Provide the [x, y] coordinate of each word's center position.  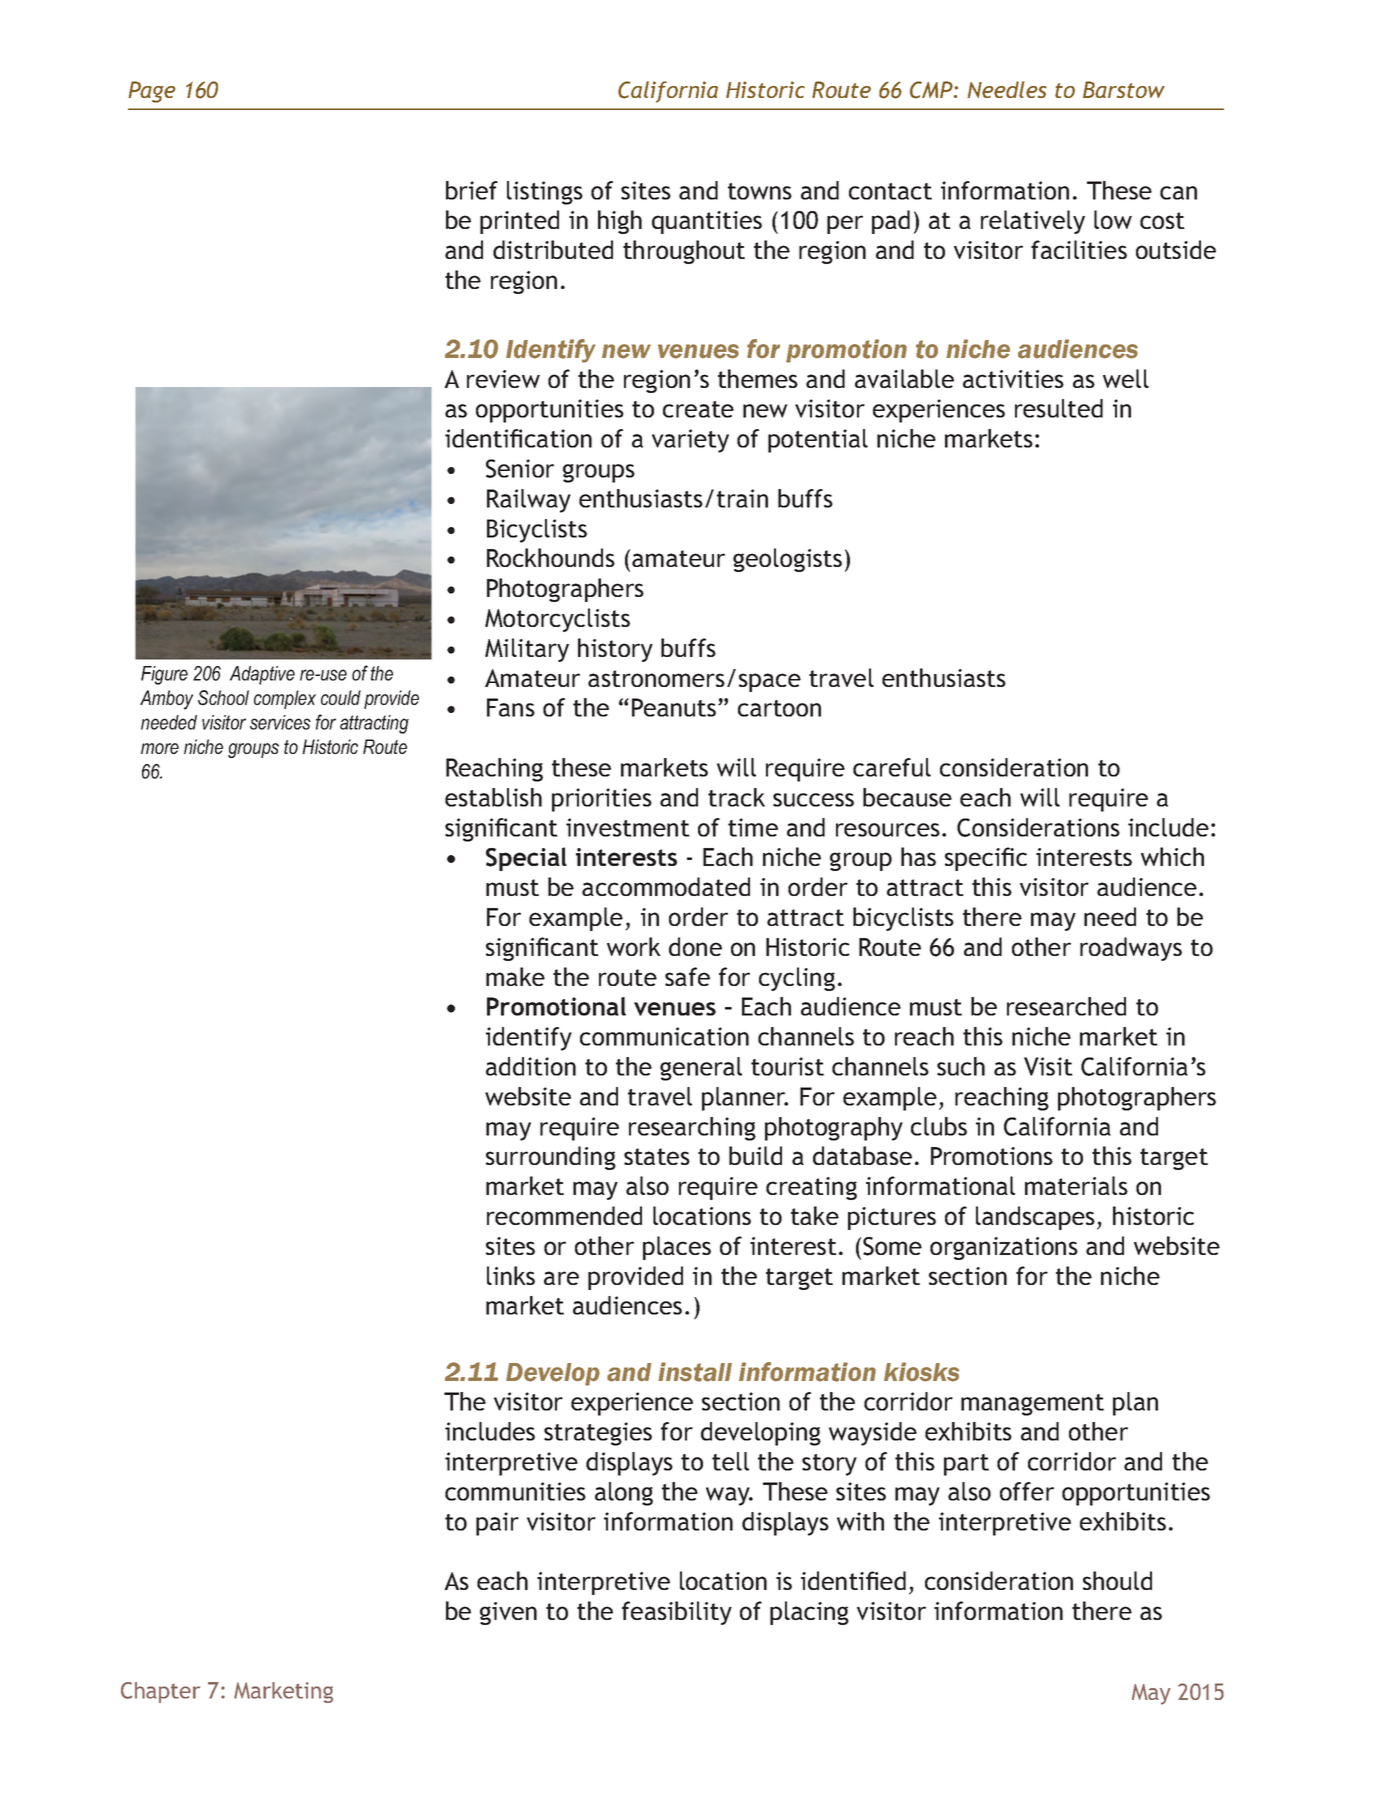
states [657, 1156]
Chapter [160, 1692]
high [620, 222]
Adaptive [262, 675]
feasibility [677, 1613]
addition [531, 1066]
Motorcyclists [557, 620]
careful [892, 767]
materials [1076, 1185]
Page [152, 92]
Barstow [1124, 89]
